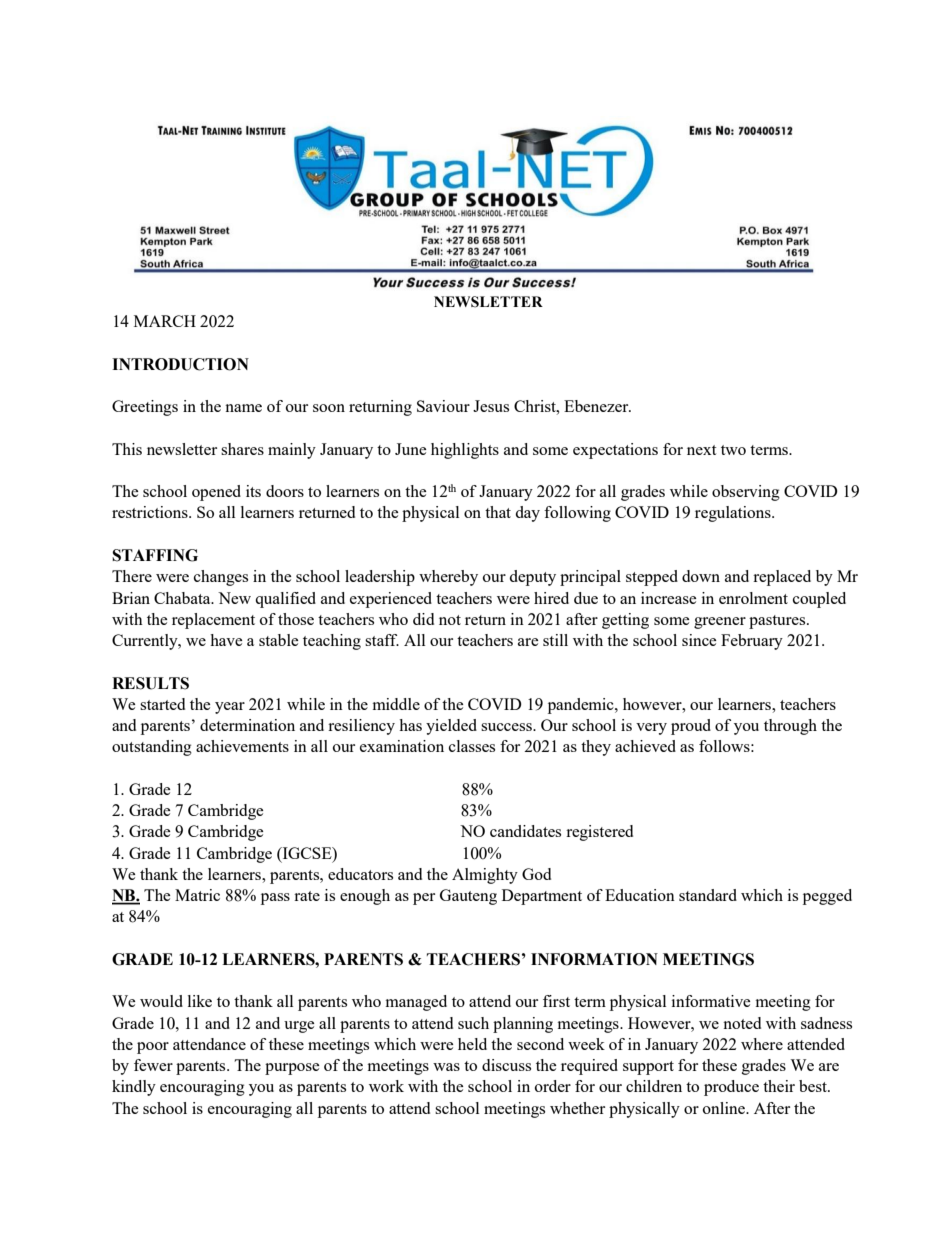 The height and width of the screenshot is (1233, 952). What do you see at coordinates (731, 1088) in the screenshot?
I see `produce` at bounding box center [731, 1088].
